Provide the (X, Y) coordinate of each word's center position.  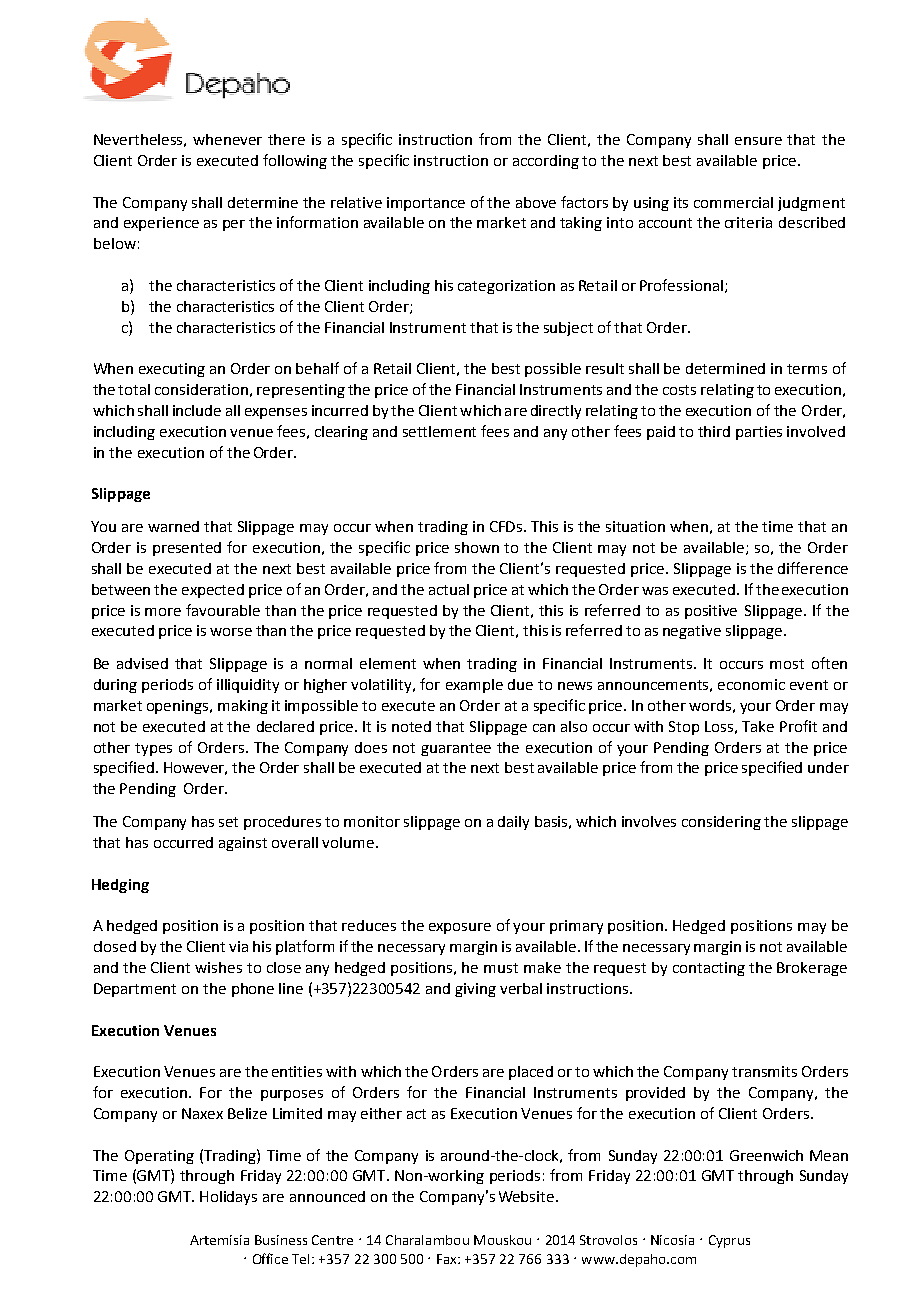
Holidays (228, 1198)
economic (751, 684)
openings (179, 707)
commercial (733, 202)
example (474, 686)
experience (161, 224)
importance (426, 204)
